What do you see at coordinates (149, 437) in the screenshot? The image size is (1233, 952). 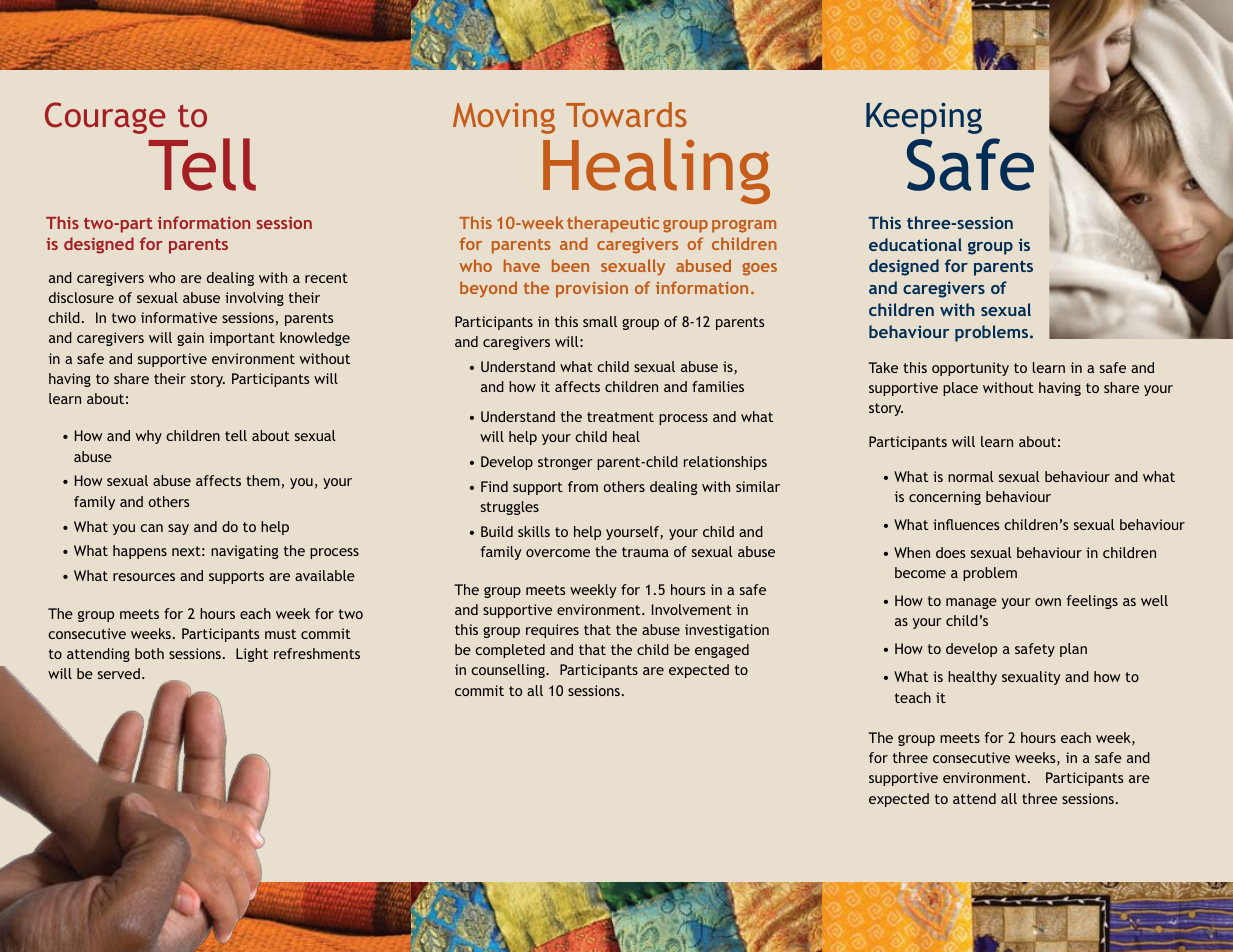 I see `why` at bounding box center [149, 437].
